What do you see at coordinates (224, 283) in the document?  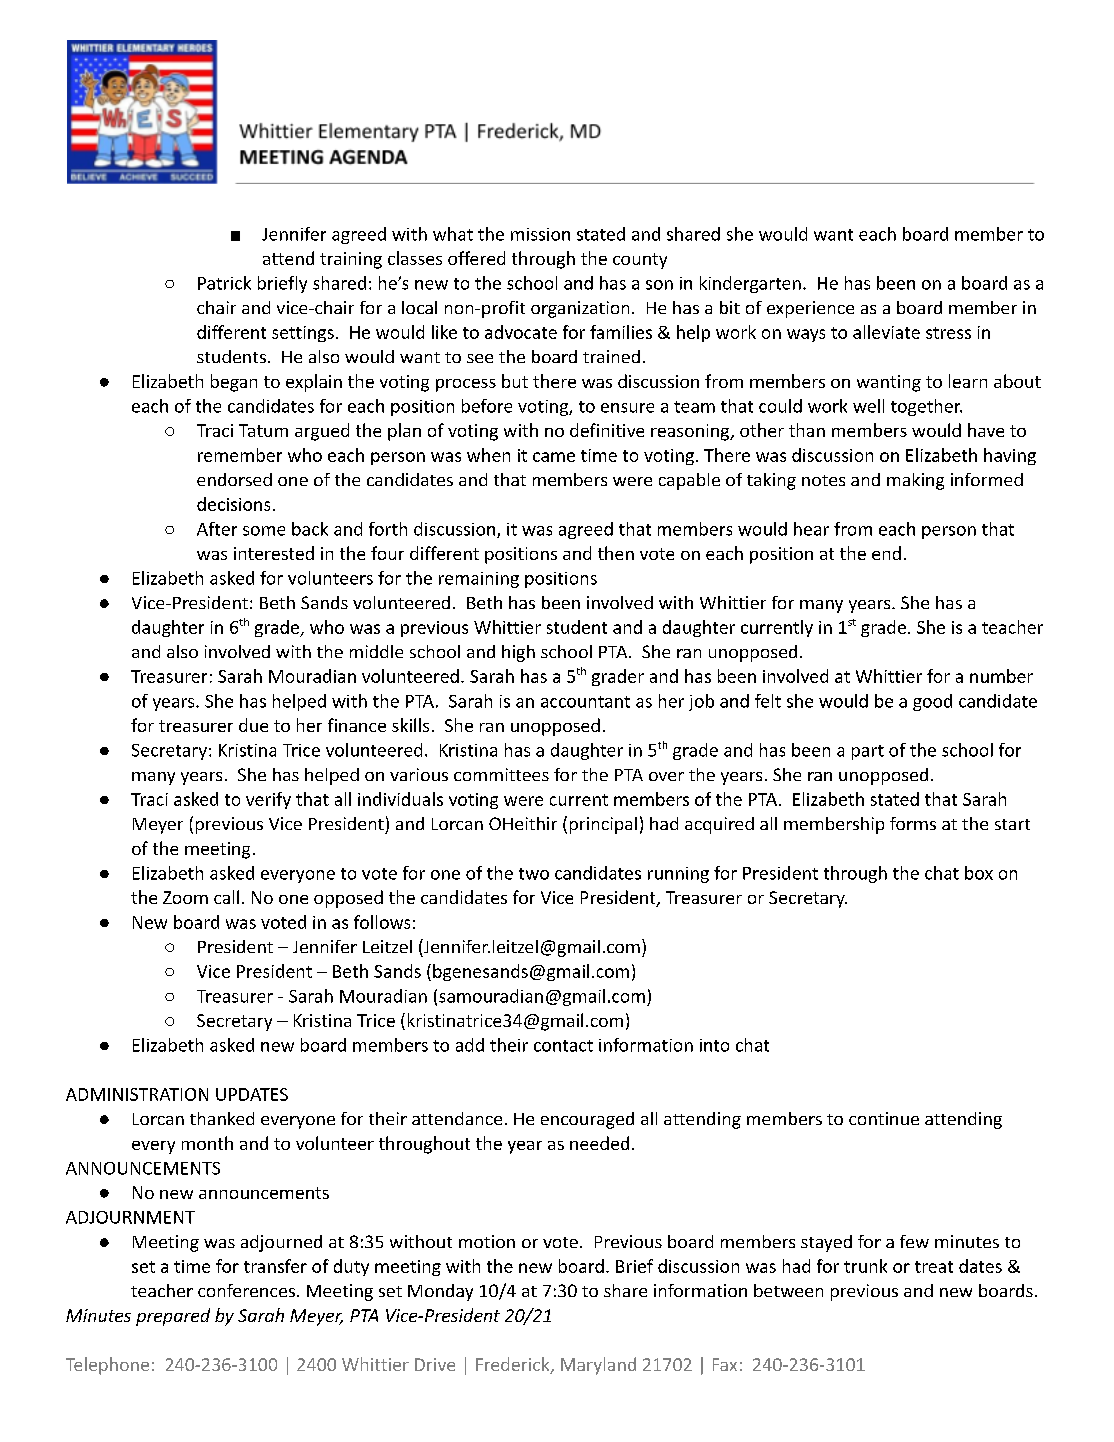 I see `Patrick` at bounding box center [224, 283].
